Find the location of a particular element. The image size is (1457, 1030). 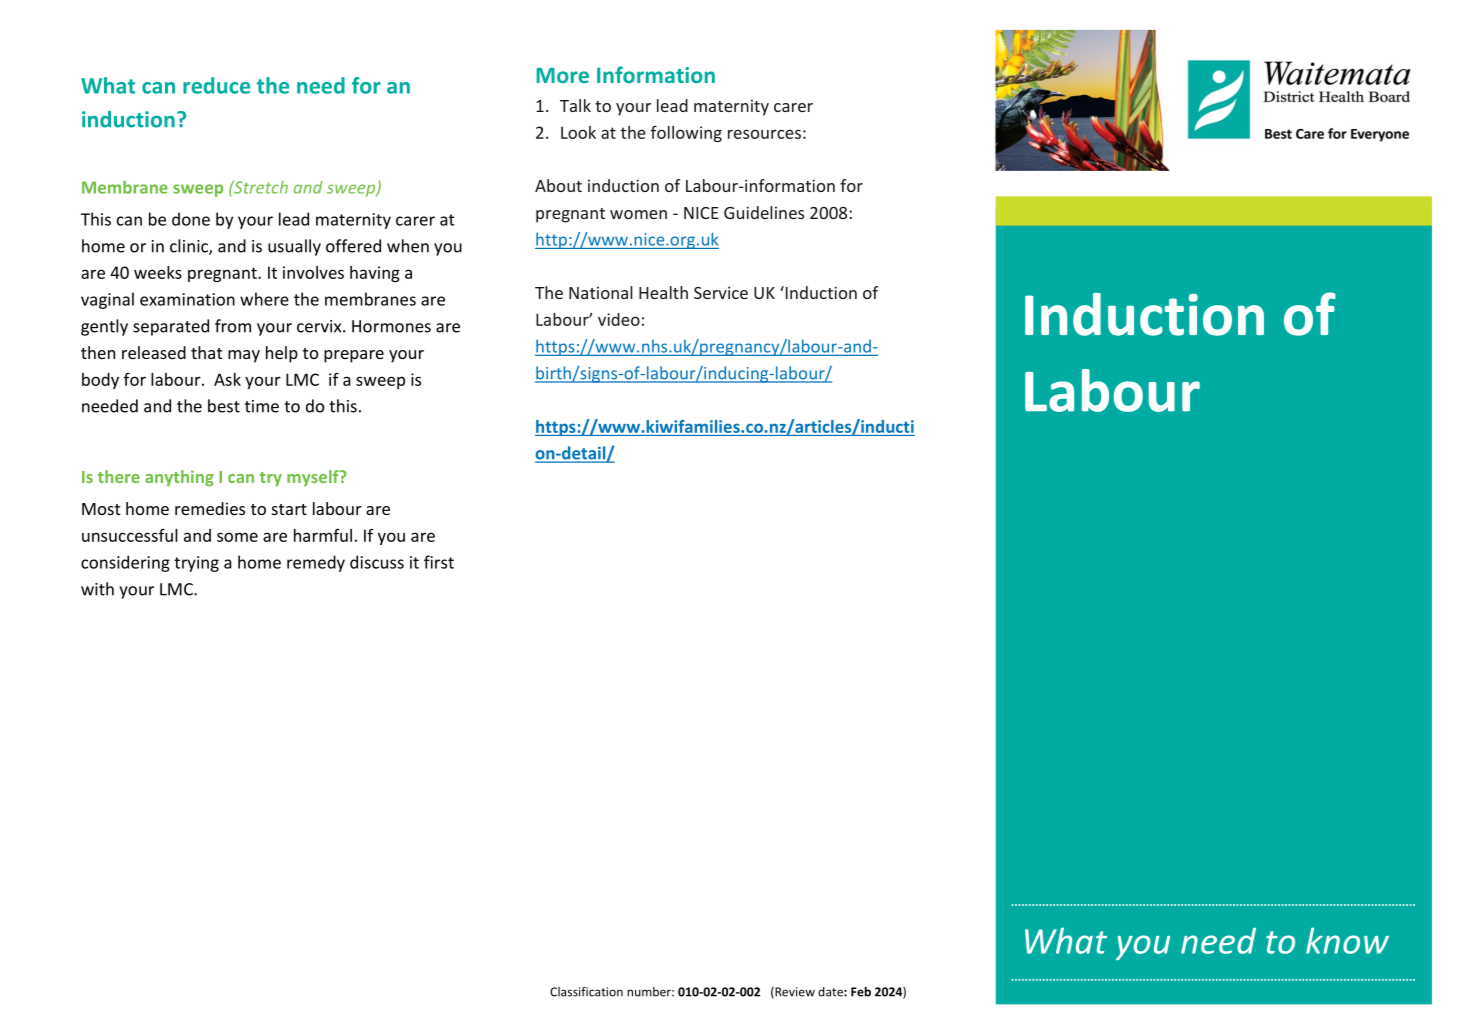

discuss is located at coordinates (377, 562).
